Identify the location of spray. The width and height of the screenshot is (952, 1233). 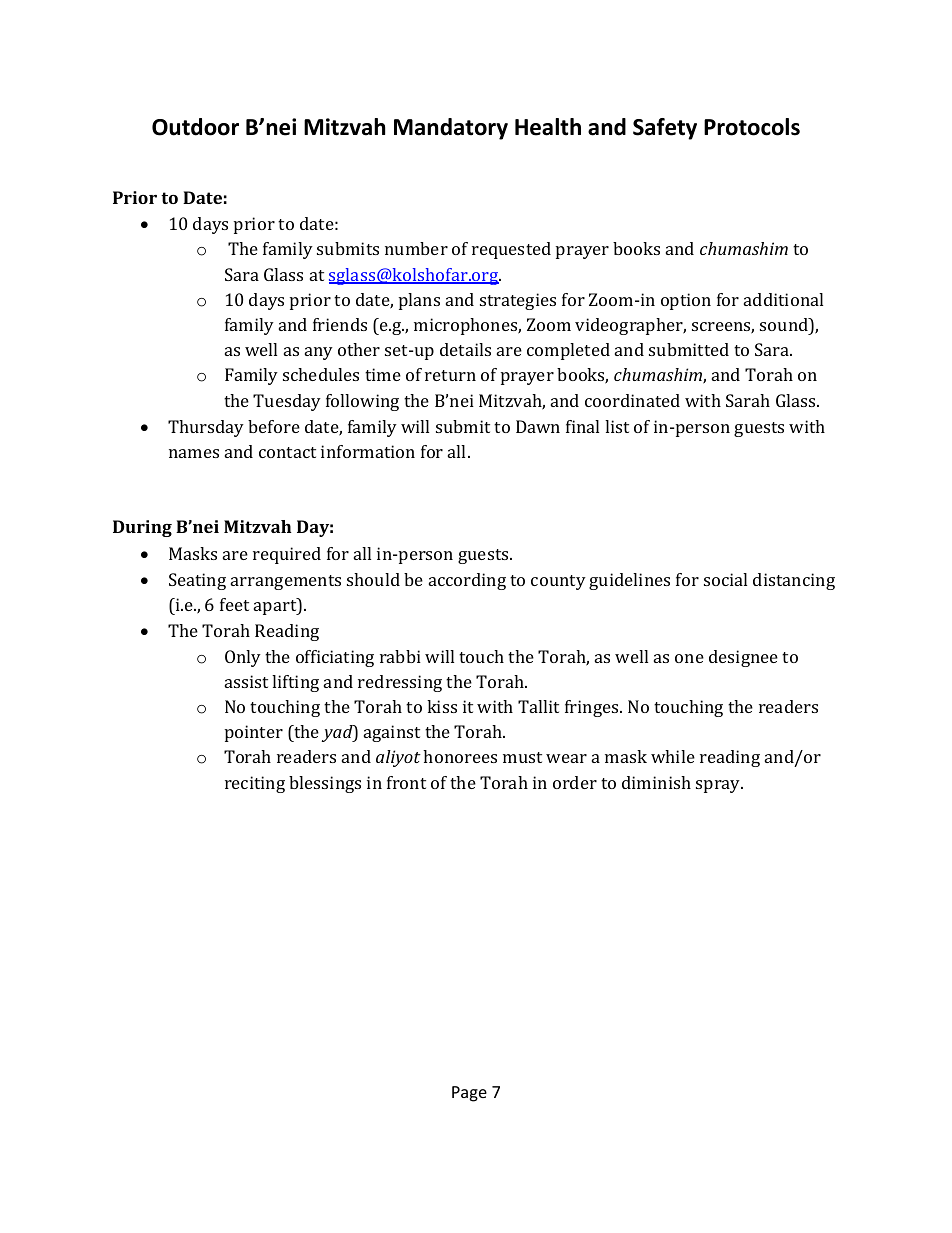
(719, 786).
